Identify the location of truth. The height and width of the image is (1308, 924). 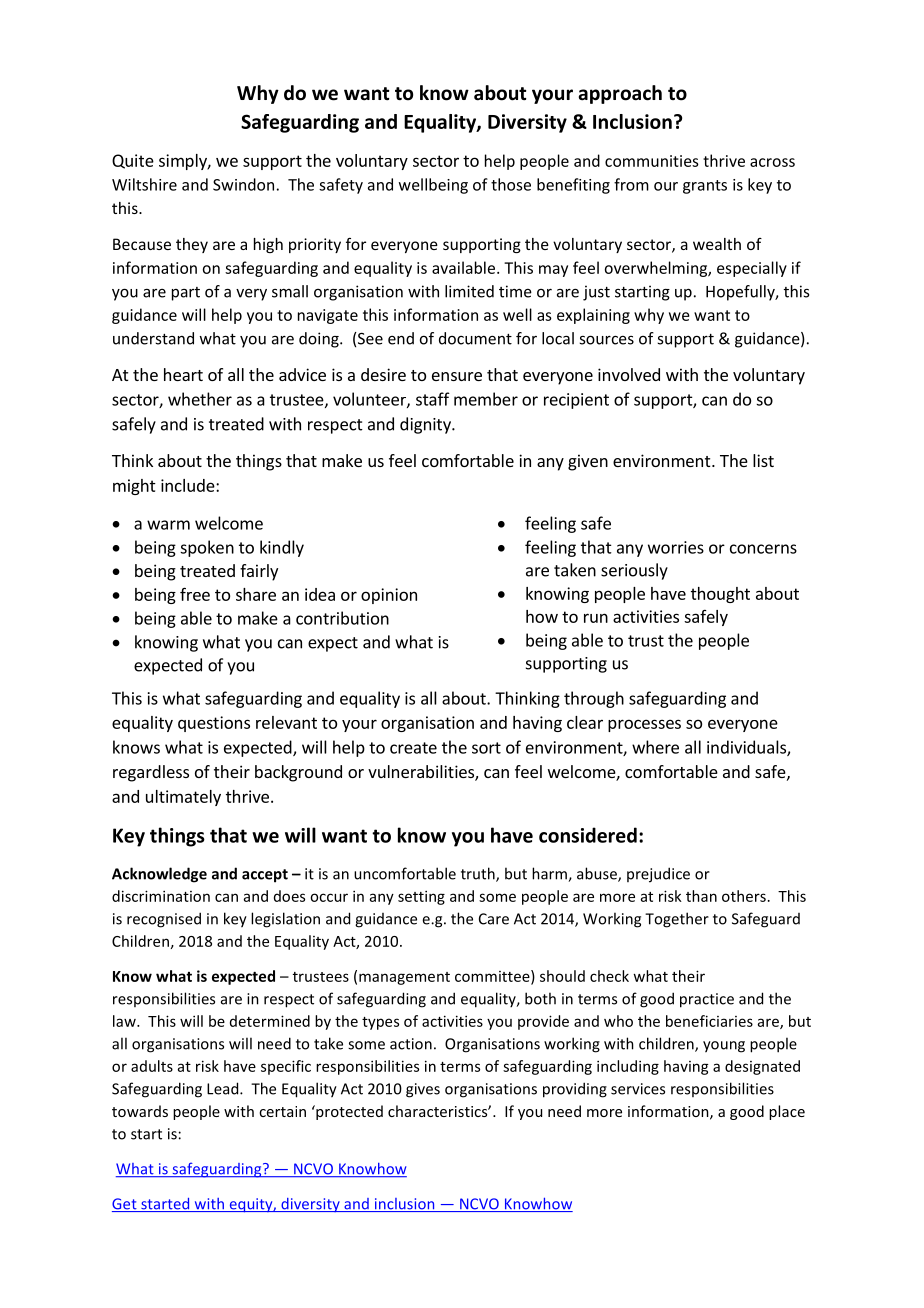
(479, 874).
